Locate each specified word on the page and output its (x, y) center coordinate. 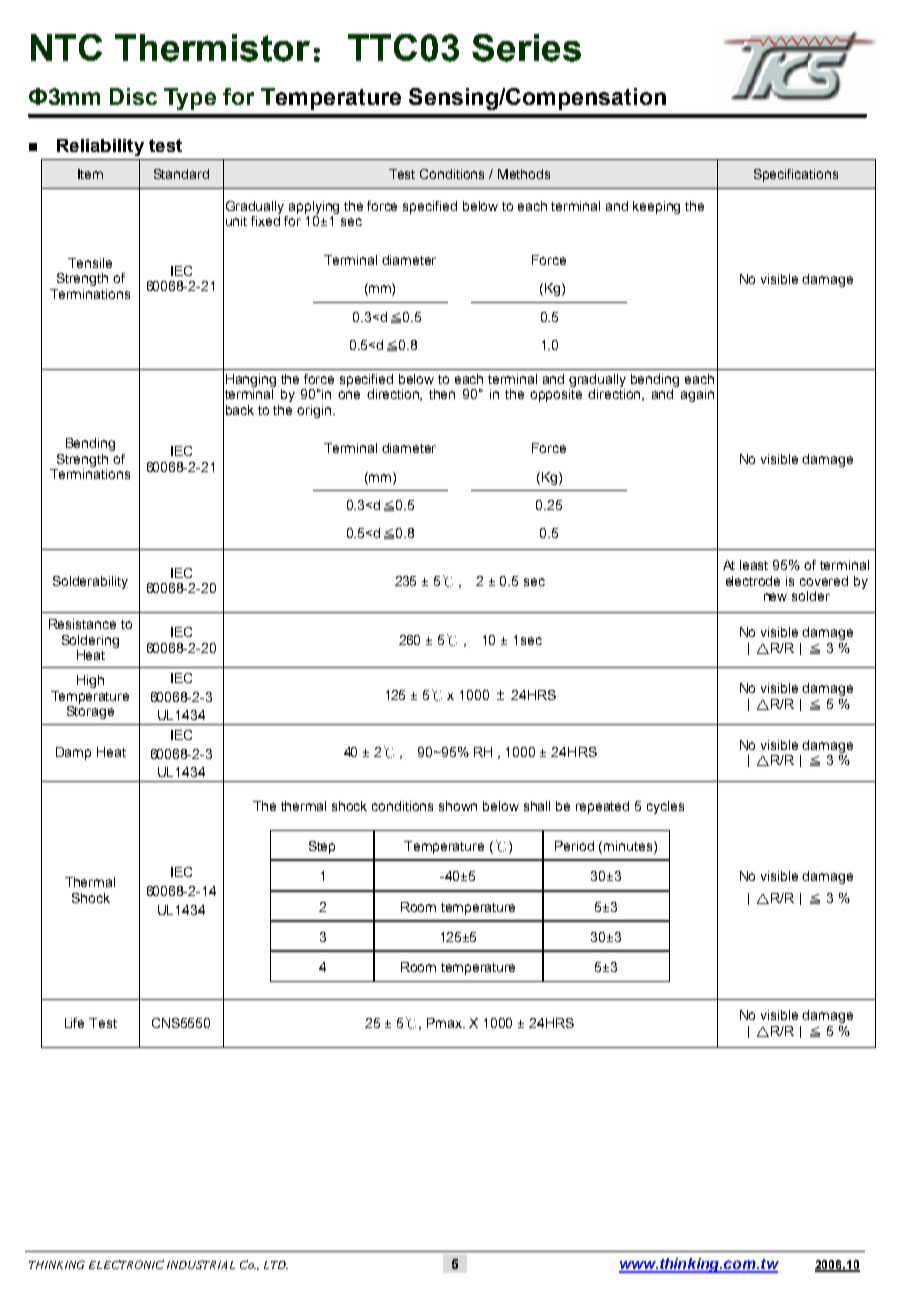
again (697, 395)
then (442, 394)
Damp (73, 753)
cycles (665, 807)
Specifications (796, 175)
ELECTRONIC (126, 1264)
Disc (133, 96)
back (240, 410)
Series (526, 48)
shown (458, 806)
